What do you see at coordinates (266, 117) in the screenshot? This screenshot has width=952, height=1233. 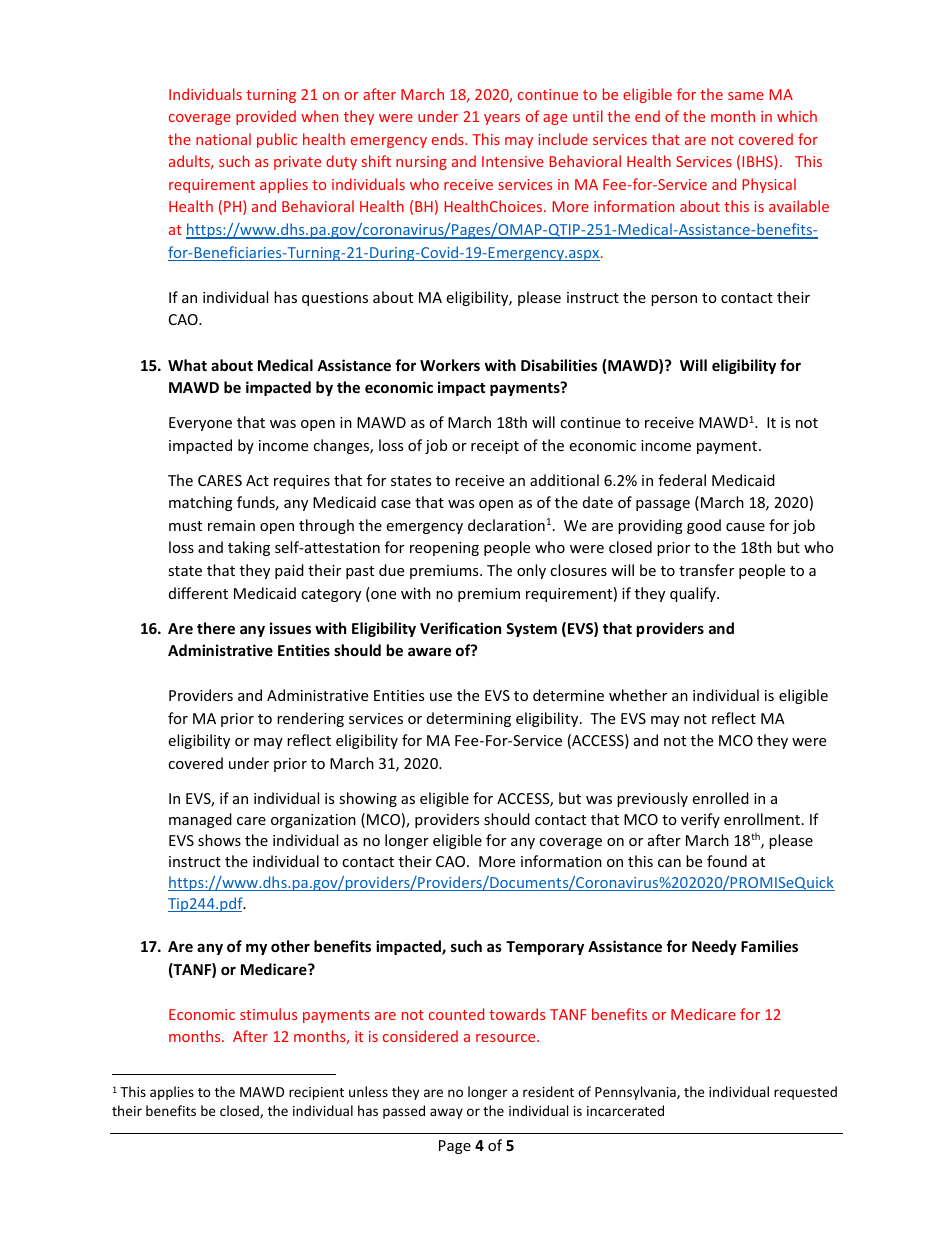 I see `provided` at bounding box center [266, 117].
